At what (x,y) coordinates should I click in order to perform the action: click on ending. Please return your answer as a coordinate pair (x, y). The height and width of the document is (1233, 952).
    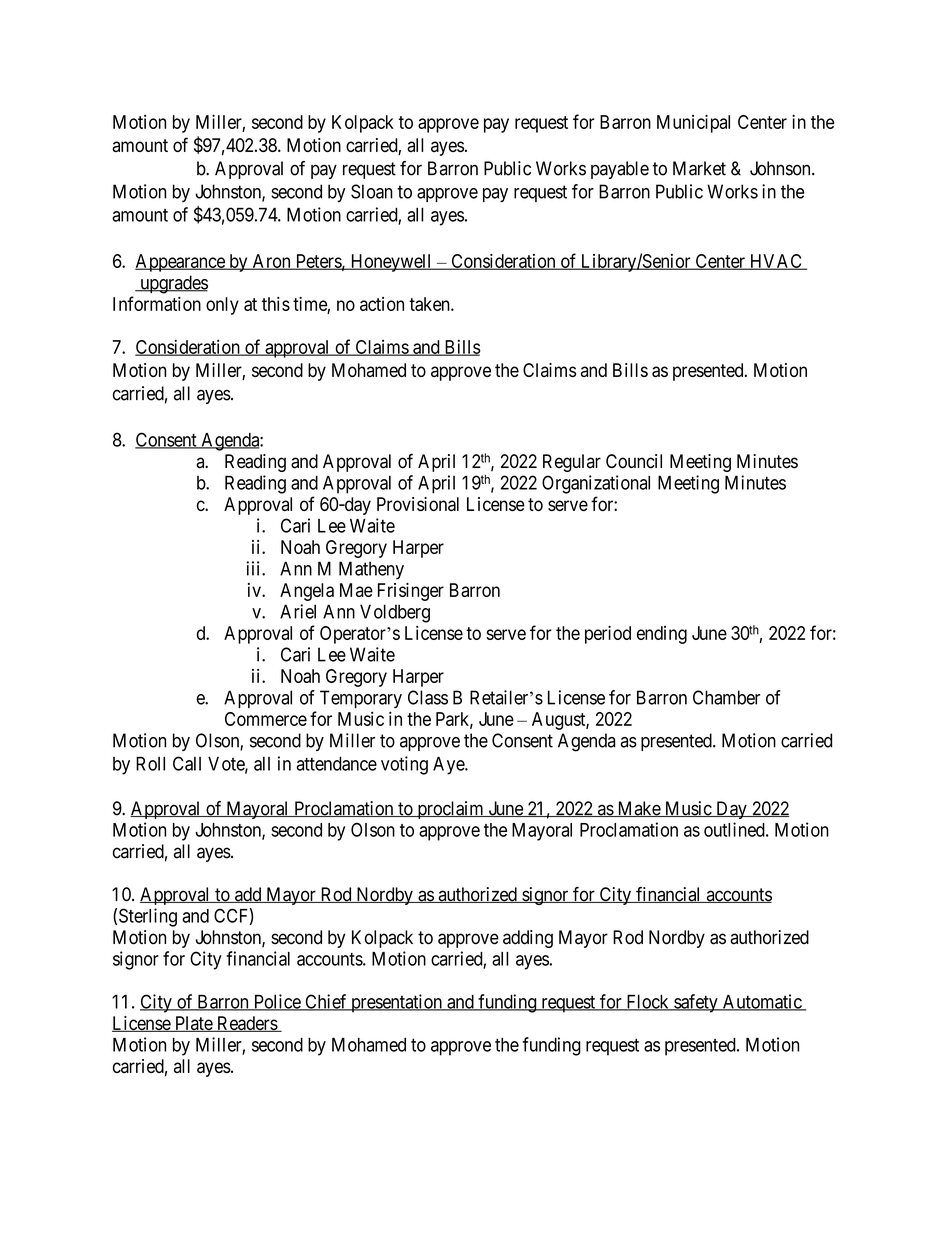
    Looking at the image, I should click on (662, 635).
